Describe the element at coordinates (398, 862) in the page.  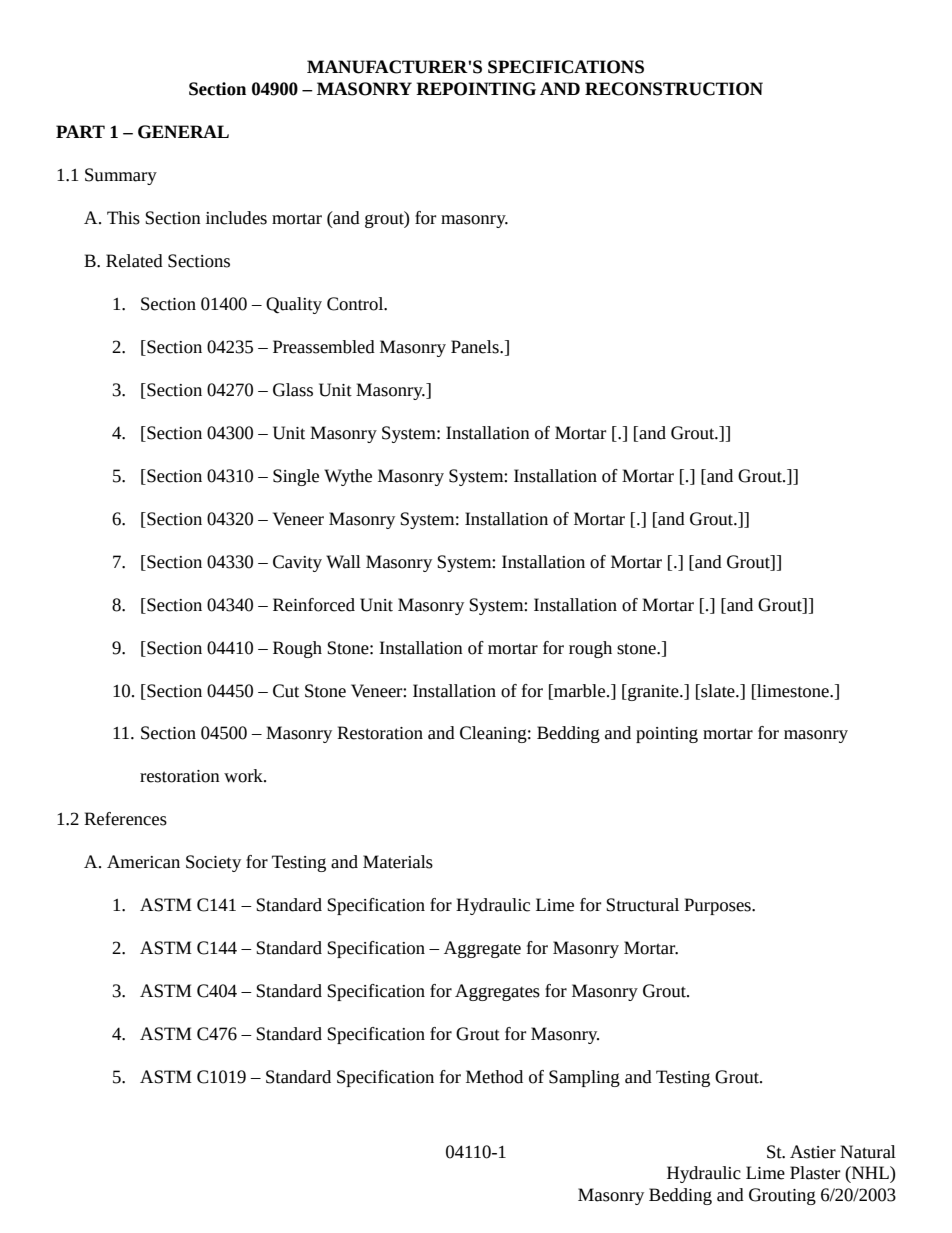
I see `Materials` at that location.
